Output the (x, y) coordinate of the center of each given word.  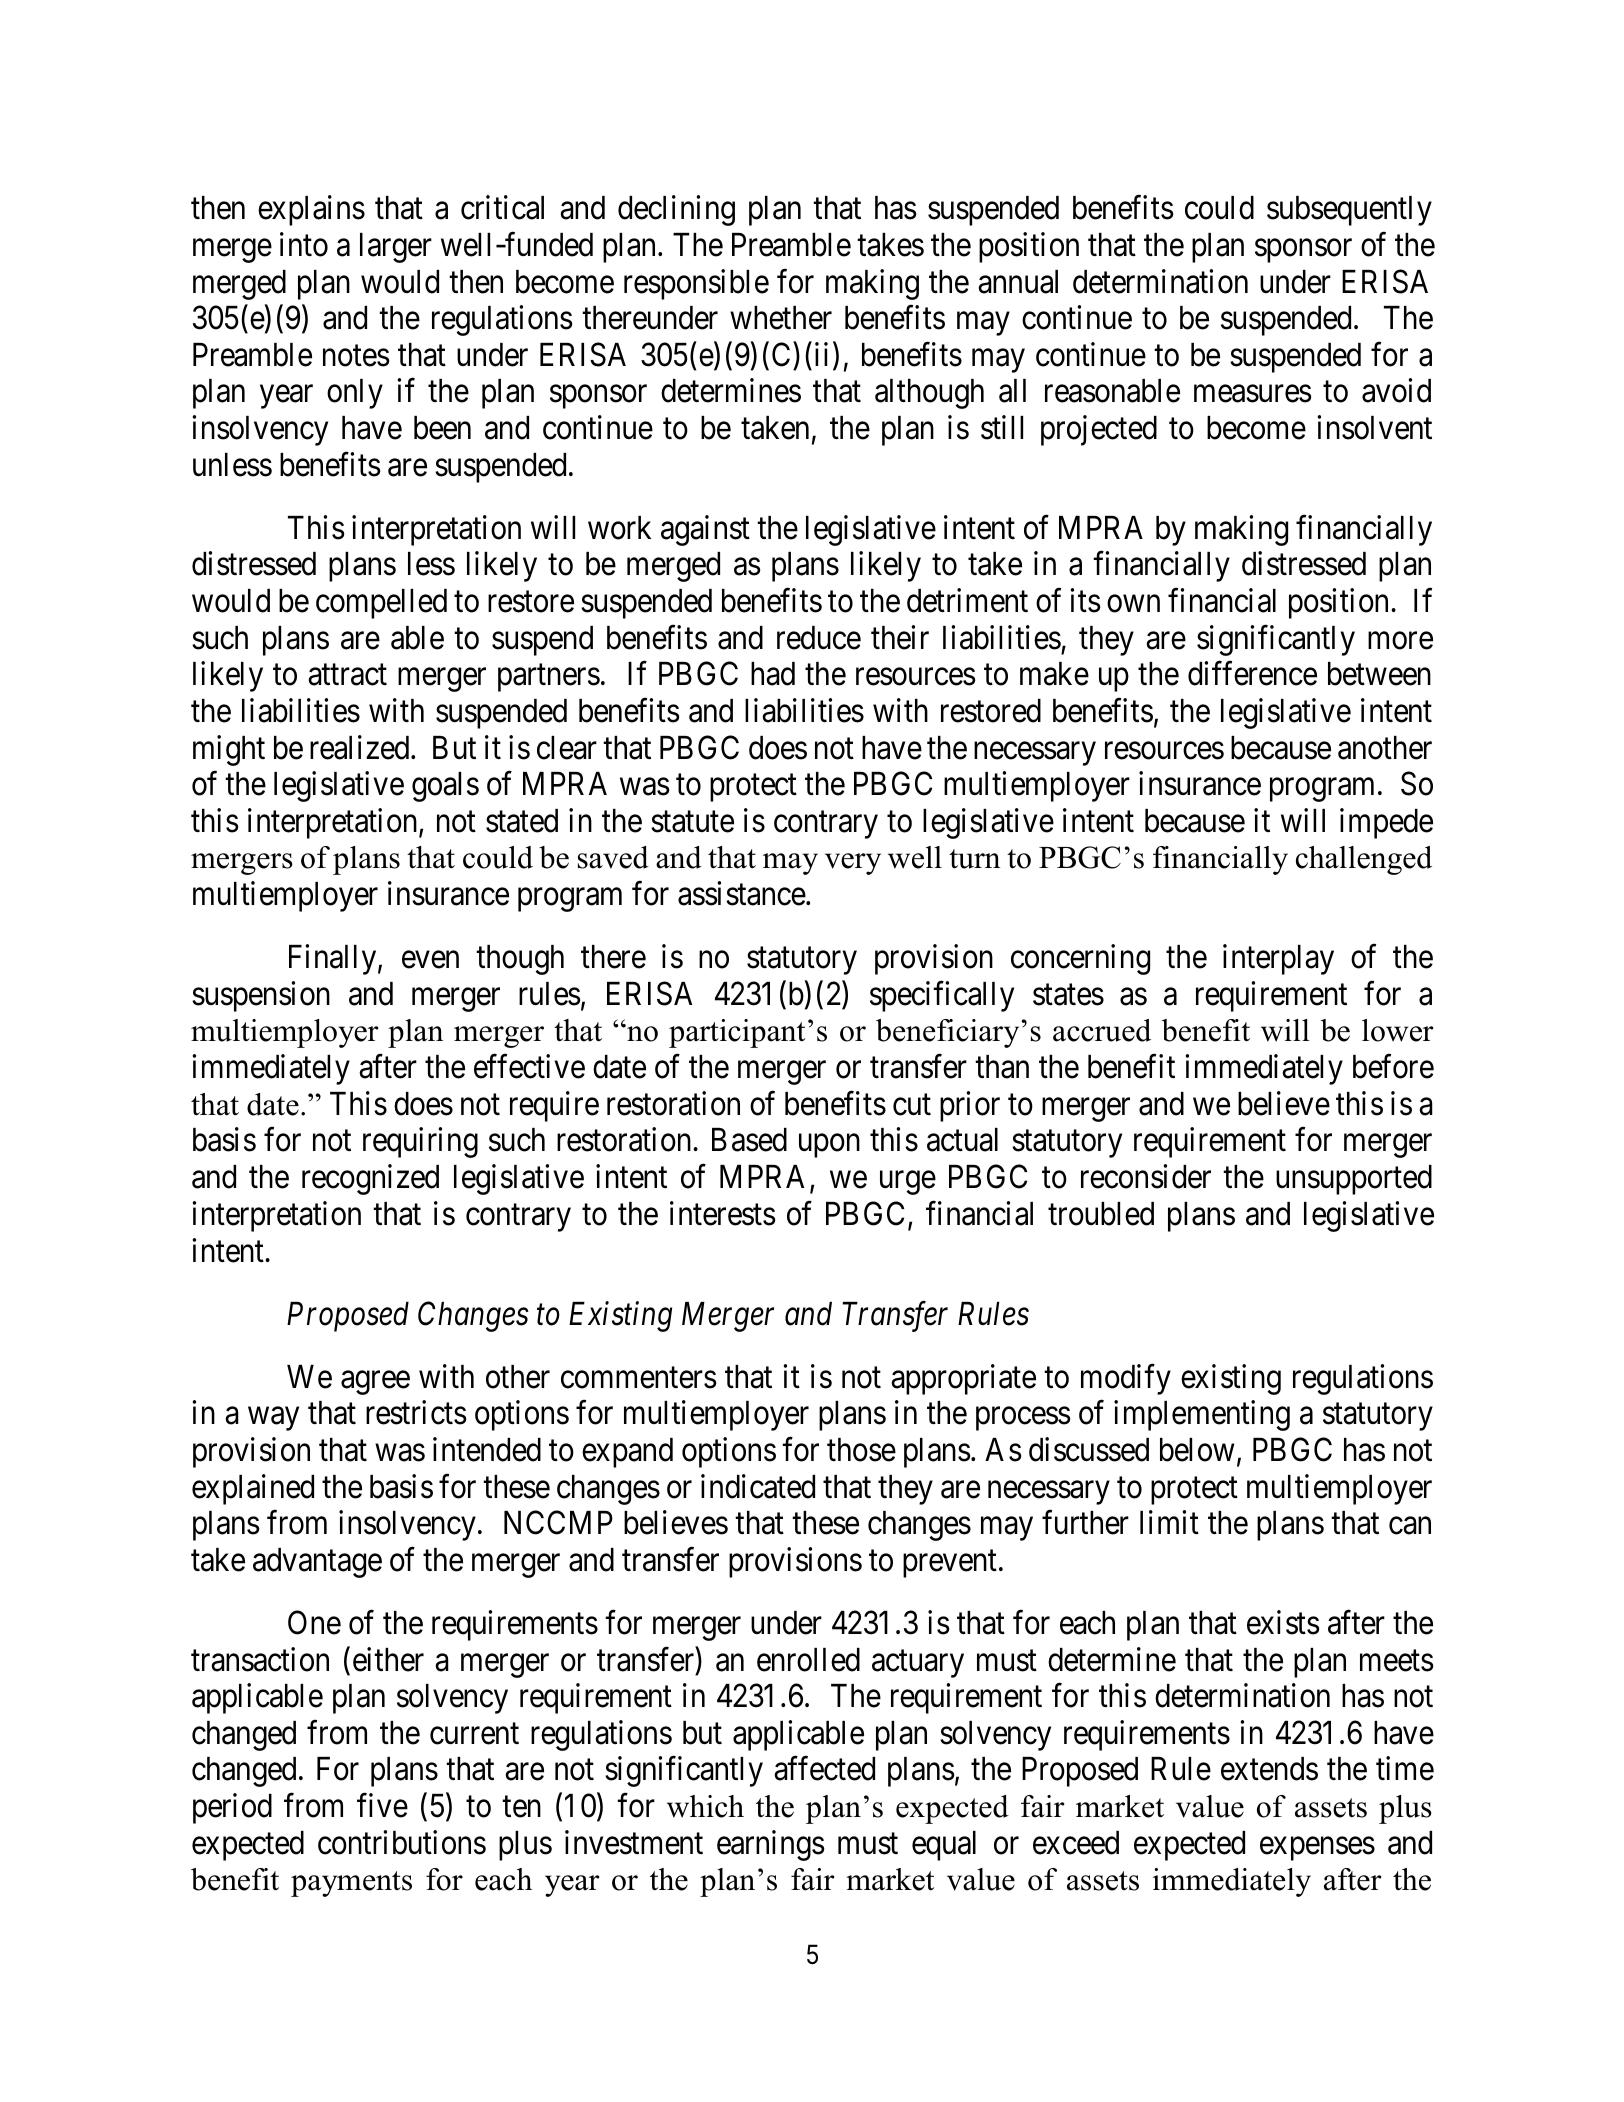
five (382, 1805)
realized (361, 747)
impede (1386, 823)
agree (375, 1383)
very (853, 864)
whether (781, 318)
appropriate (963, 1379)
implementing (1202, 1416)
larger (396, 248)
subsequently (1349, 211)
